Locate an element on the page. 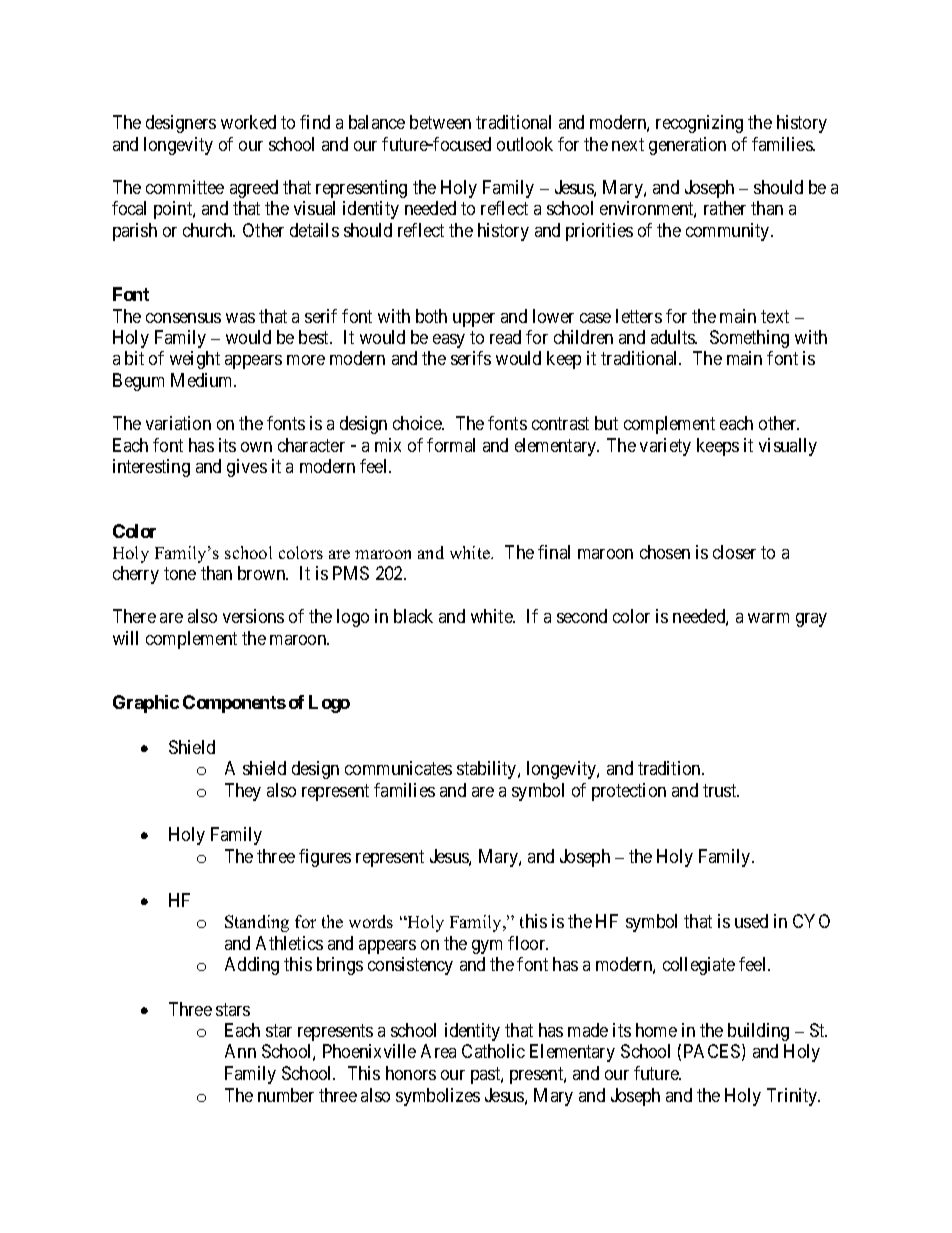 This document has width=952, height=1233. closer is located at coordinates (734, 552).
